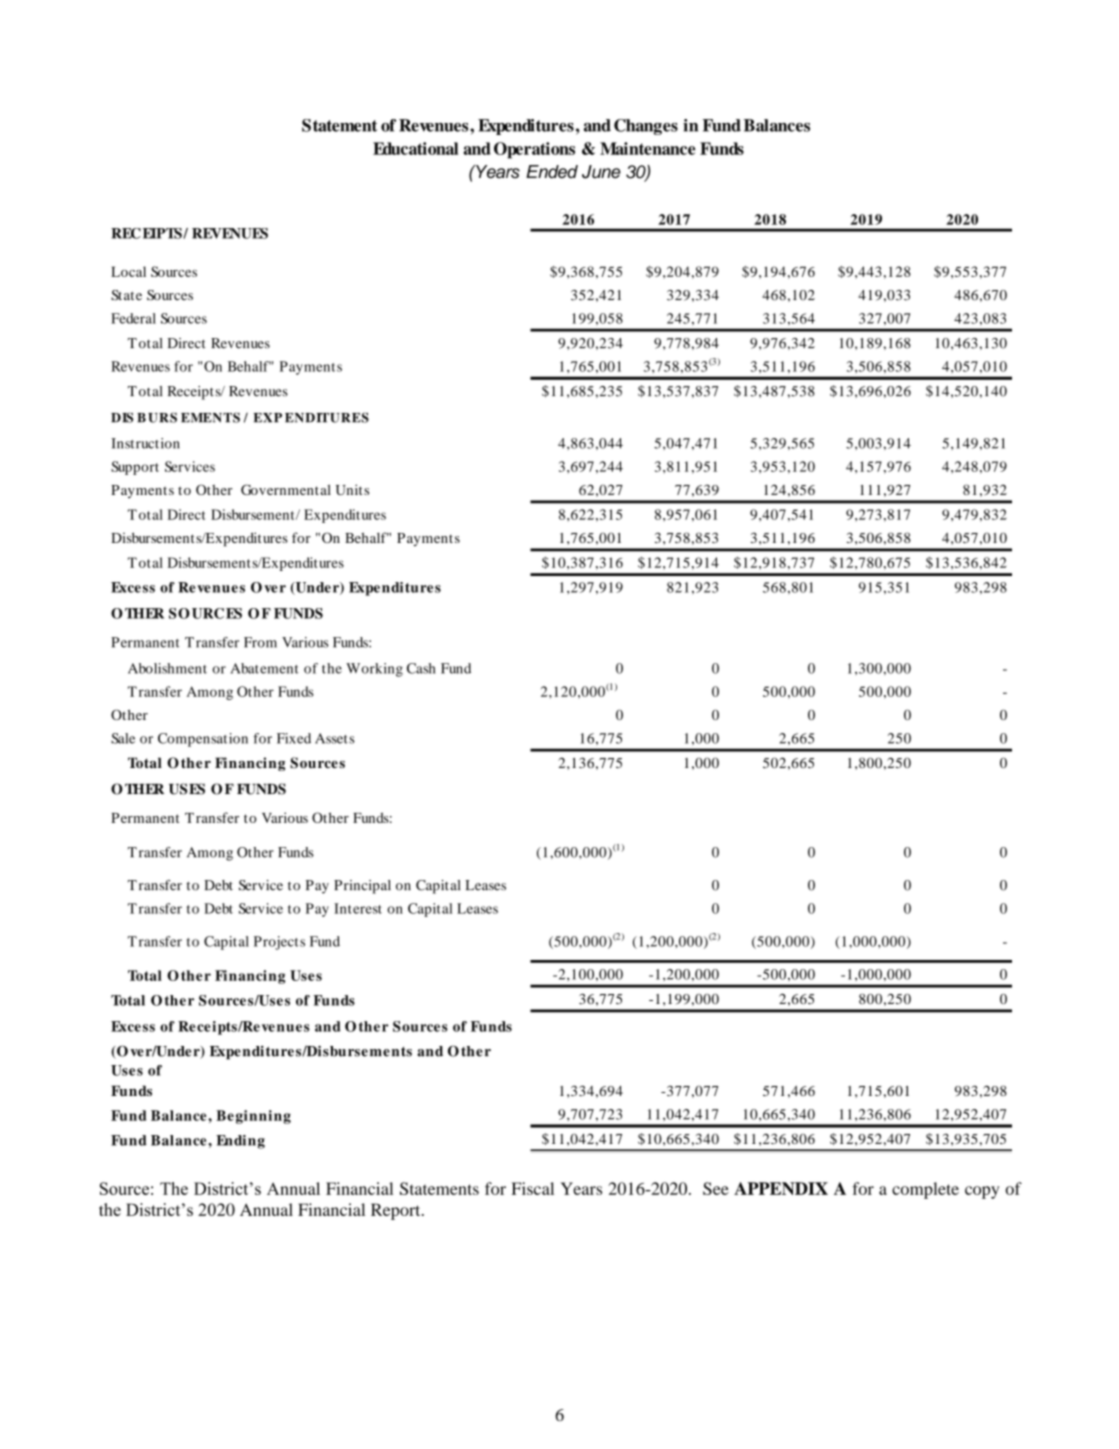  Describe the element at coordinates (925, 1190) in the page. I see `complete` at that location.
